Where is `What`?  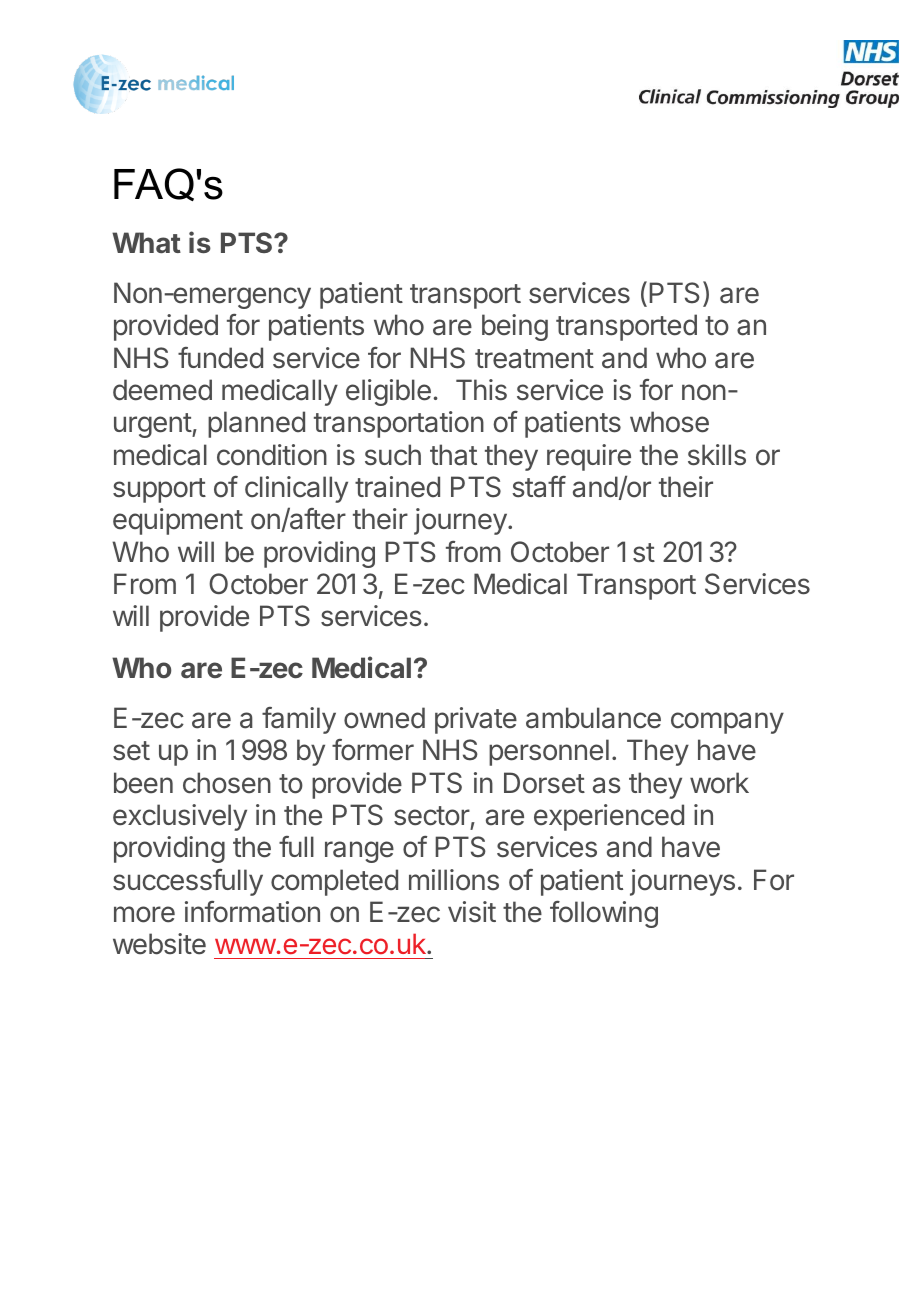 What is located at coordinates (146, 242).
